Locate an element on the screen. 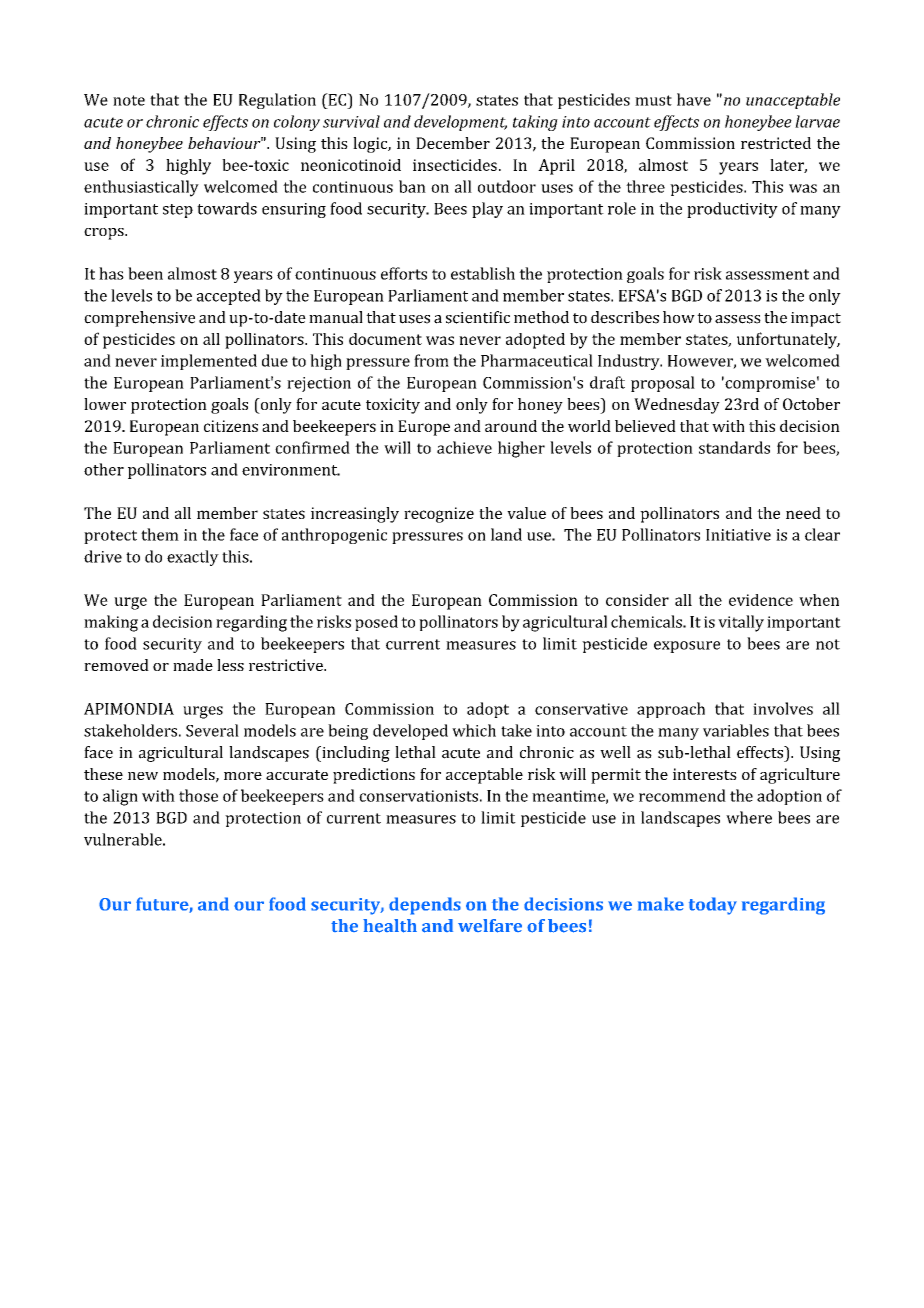 This screenshot has height=1308, width=924. Wednesday is located at coordinates (677, 406).
